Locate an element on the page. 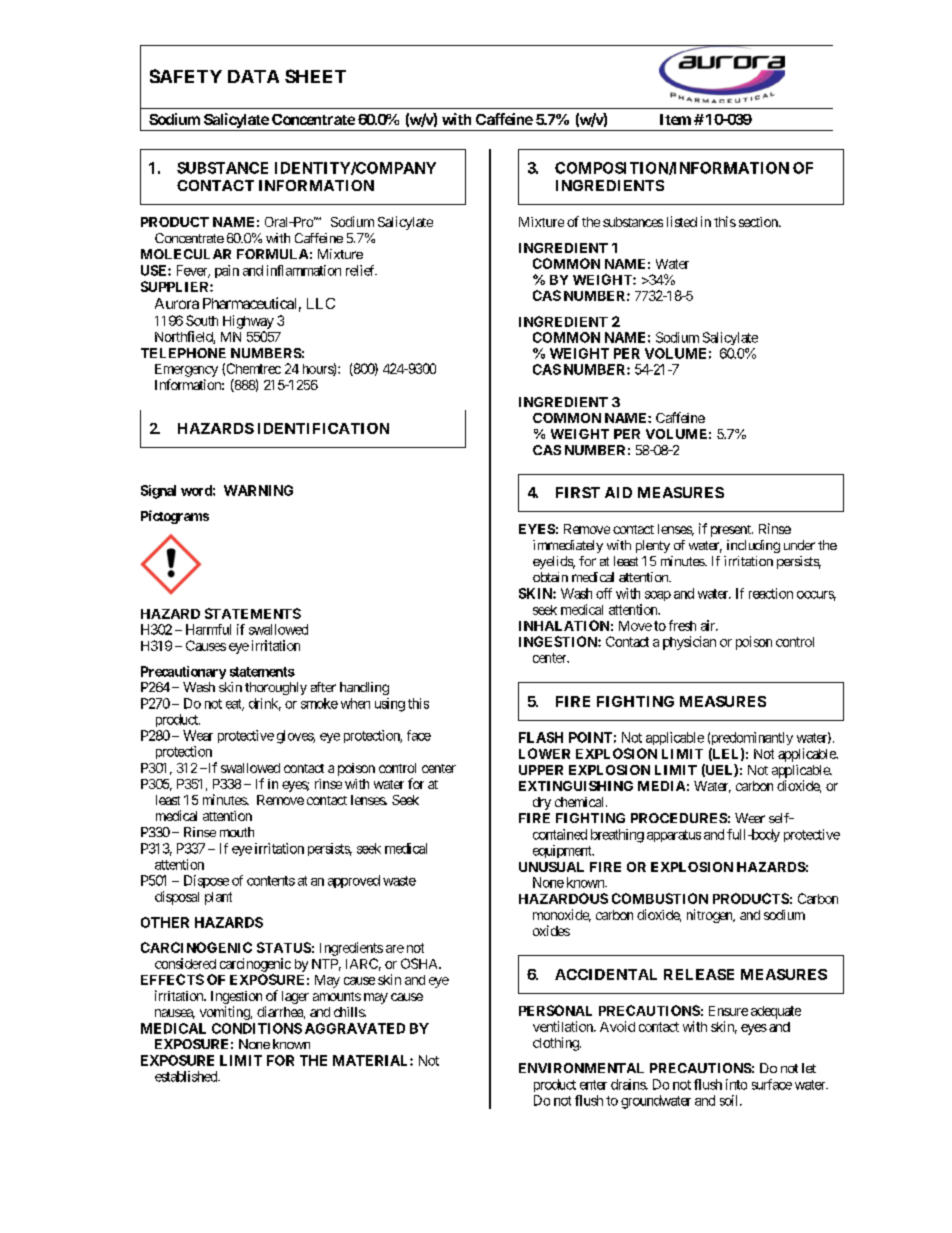  CONDITIONS is located at coordinates (257, 1028).
